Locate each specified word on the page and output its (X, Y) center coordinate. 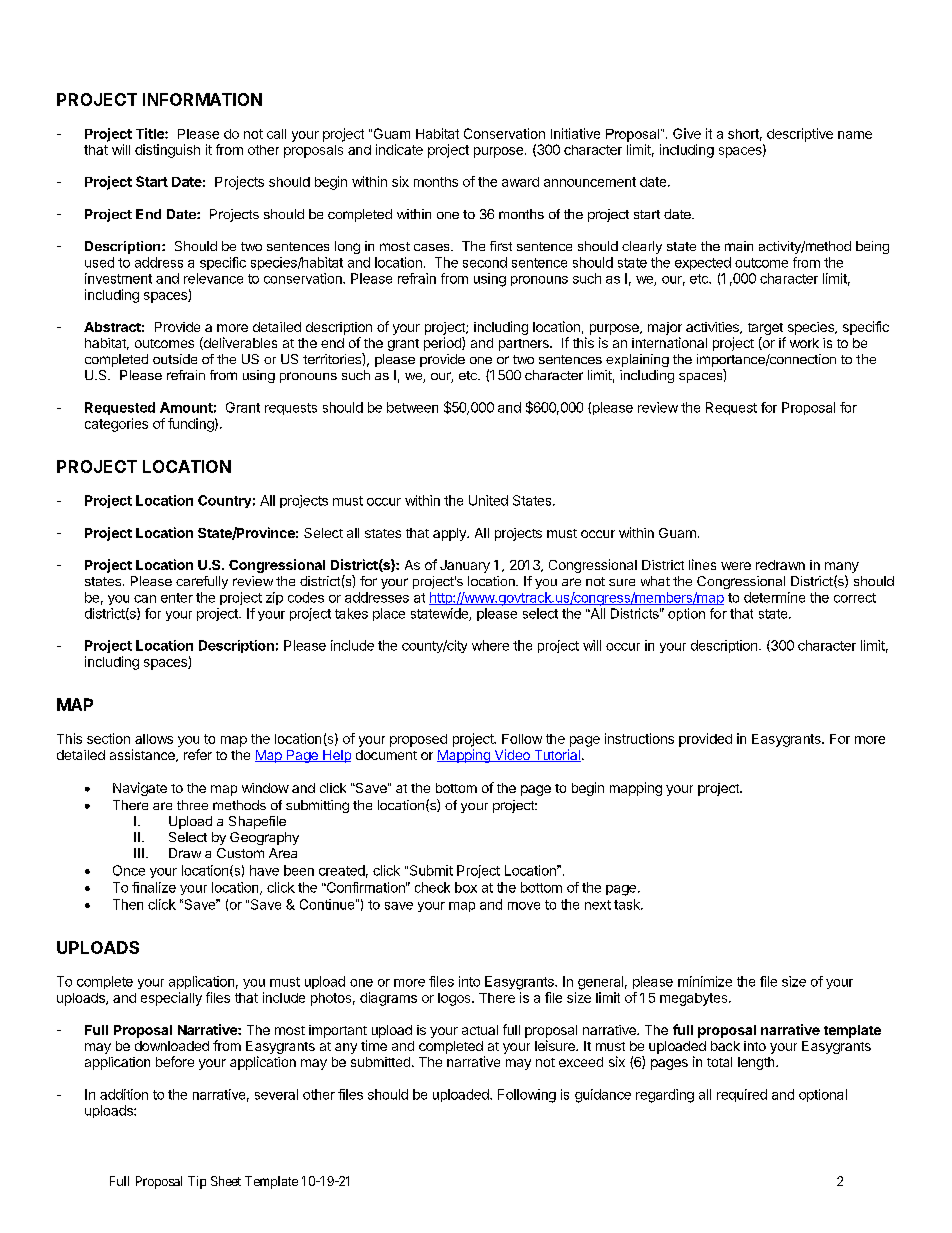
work (804, 343)
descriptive (800, 135)
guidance (603, 1096)
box (466, 887)
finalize (154, 887)
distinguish (167, 151)
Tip (197, 1182)
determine (774, 597)
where (490, 645)
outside (175, 359)
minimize (705, 981)
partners (525, 345)
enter (177, 598)
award (520, 182)
